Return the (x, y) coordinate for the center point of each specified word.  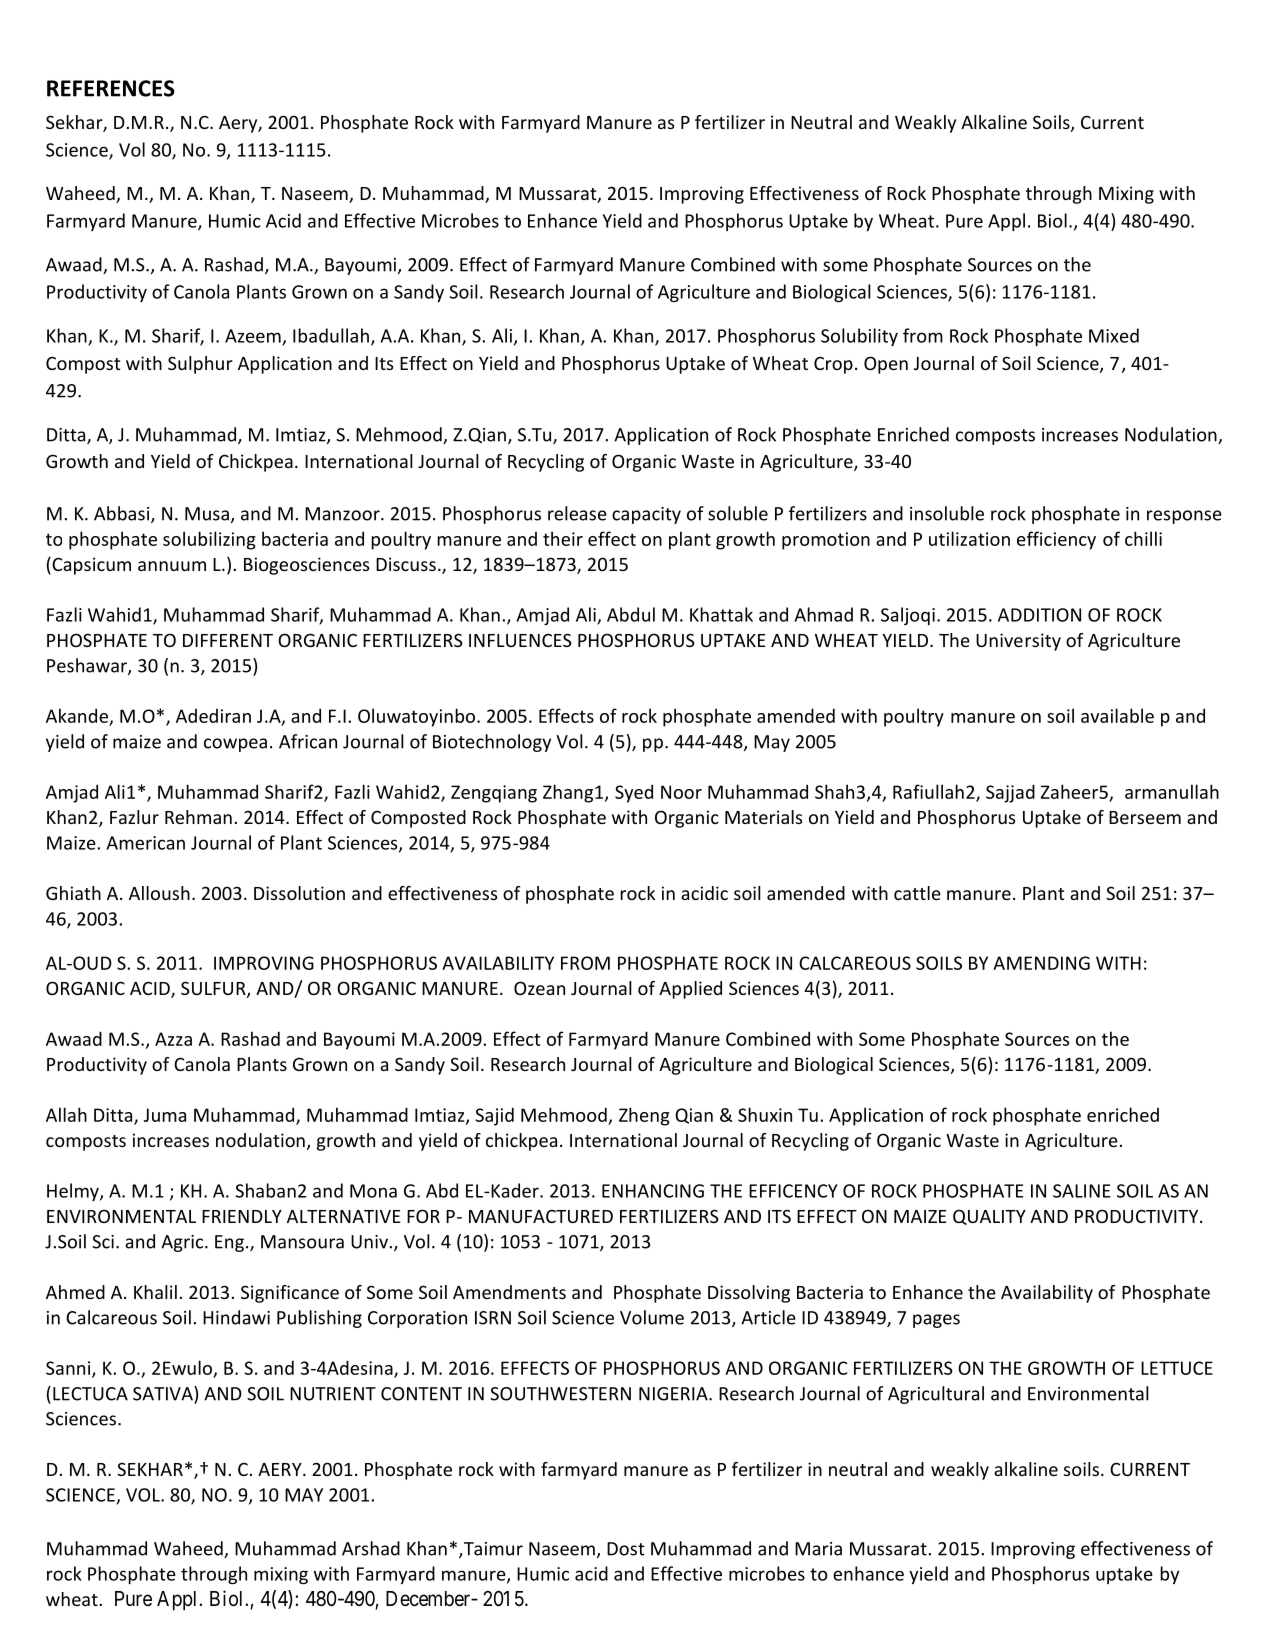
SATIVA (164, 1393)
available (1117, 715)
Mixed (1114, 335)
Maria (818, 1549)
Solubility (859, 337)
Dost (626, 1549)
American (146, 843)
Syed (634, 793)
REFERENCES (111, 88)
